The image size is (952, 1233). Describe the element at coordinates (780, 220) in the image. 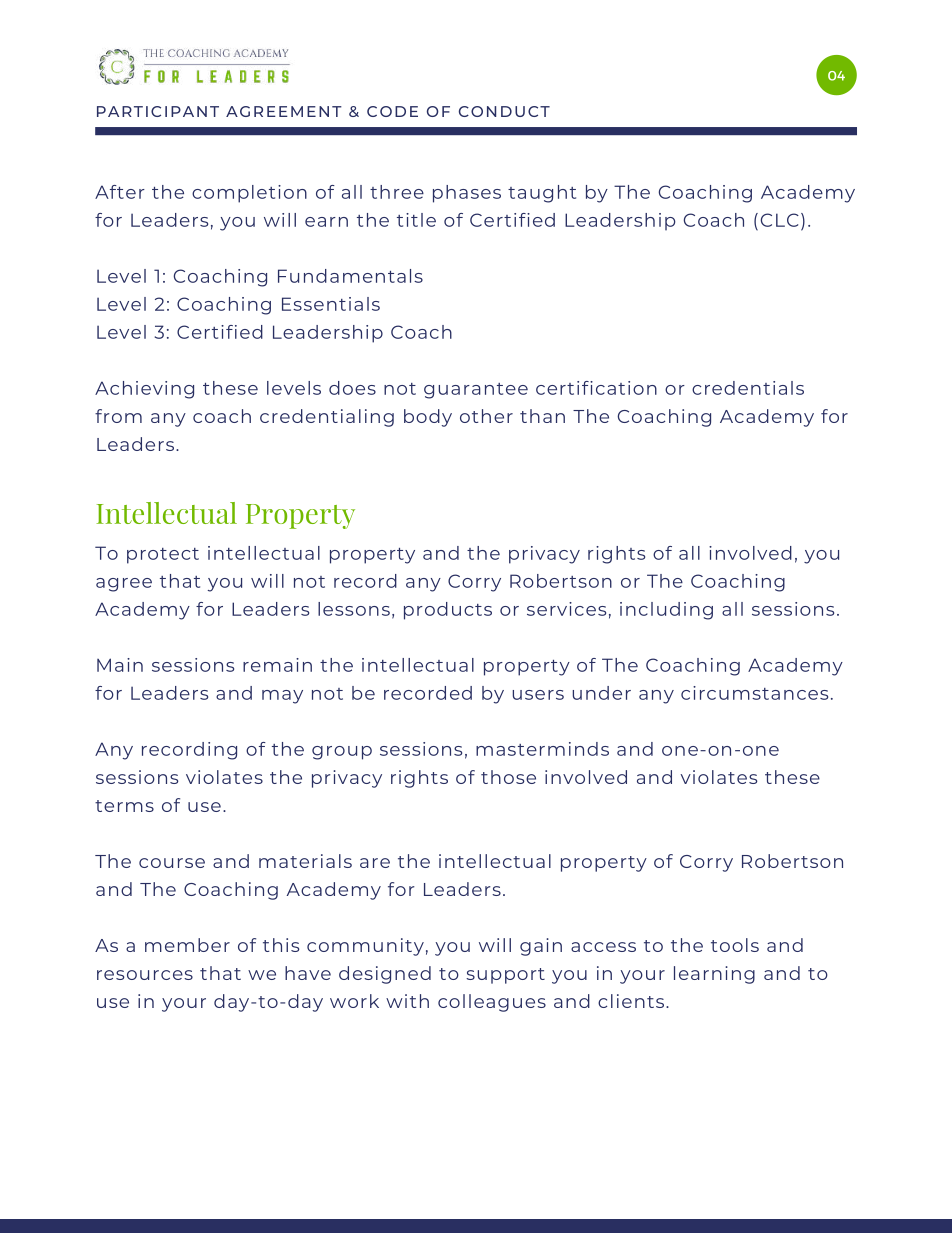

I see `CLC` at that location.
